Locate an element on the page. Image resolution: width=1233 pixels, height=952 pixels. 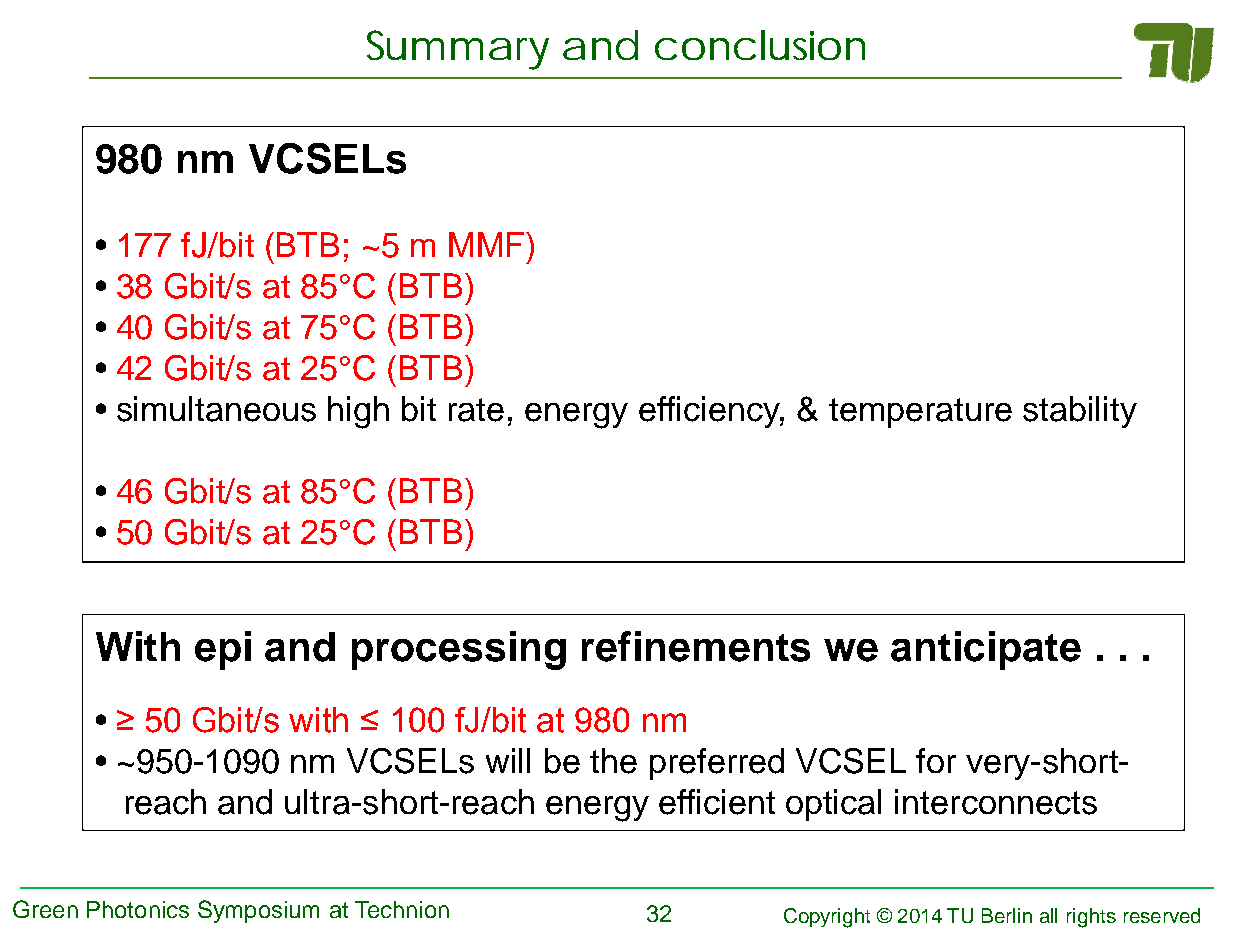
temperature is located at coordinates (920, 413).
